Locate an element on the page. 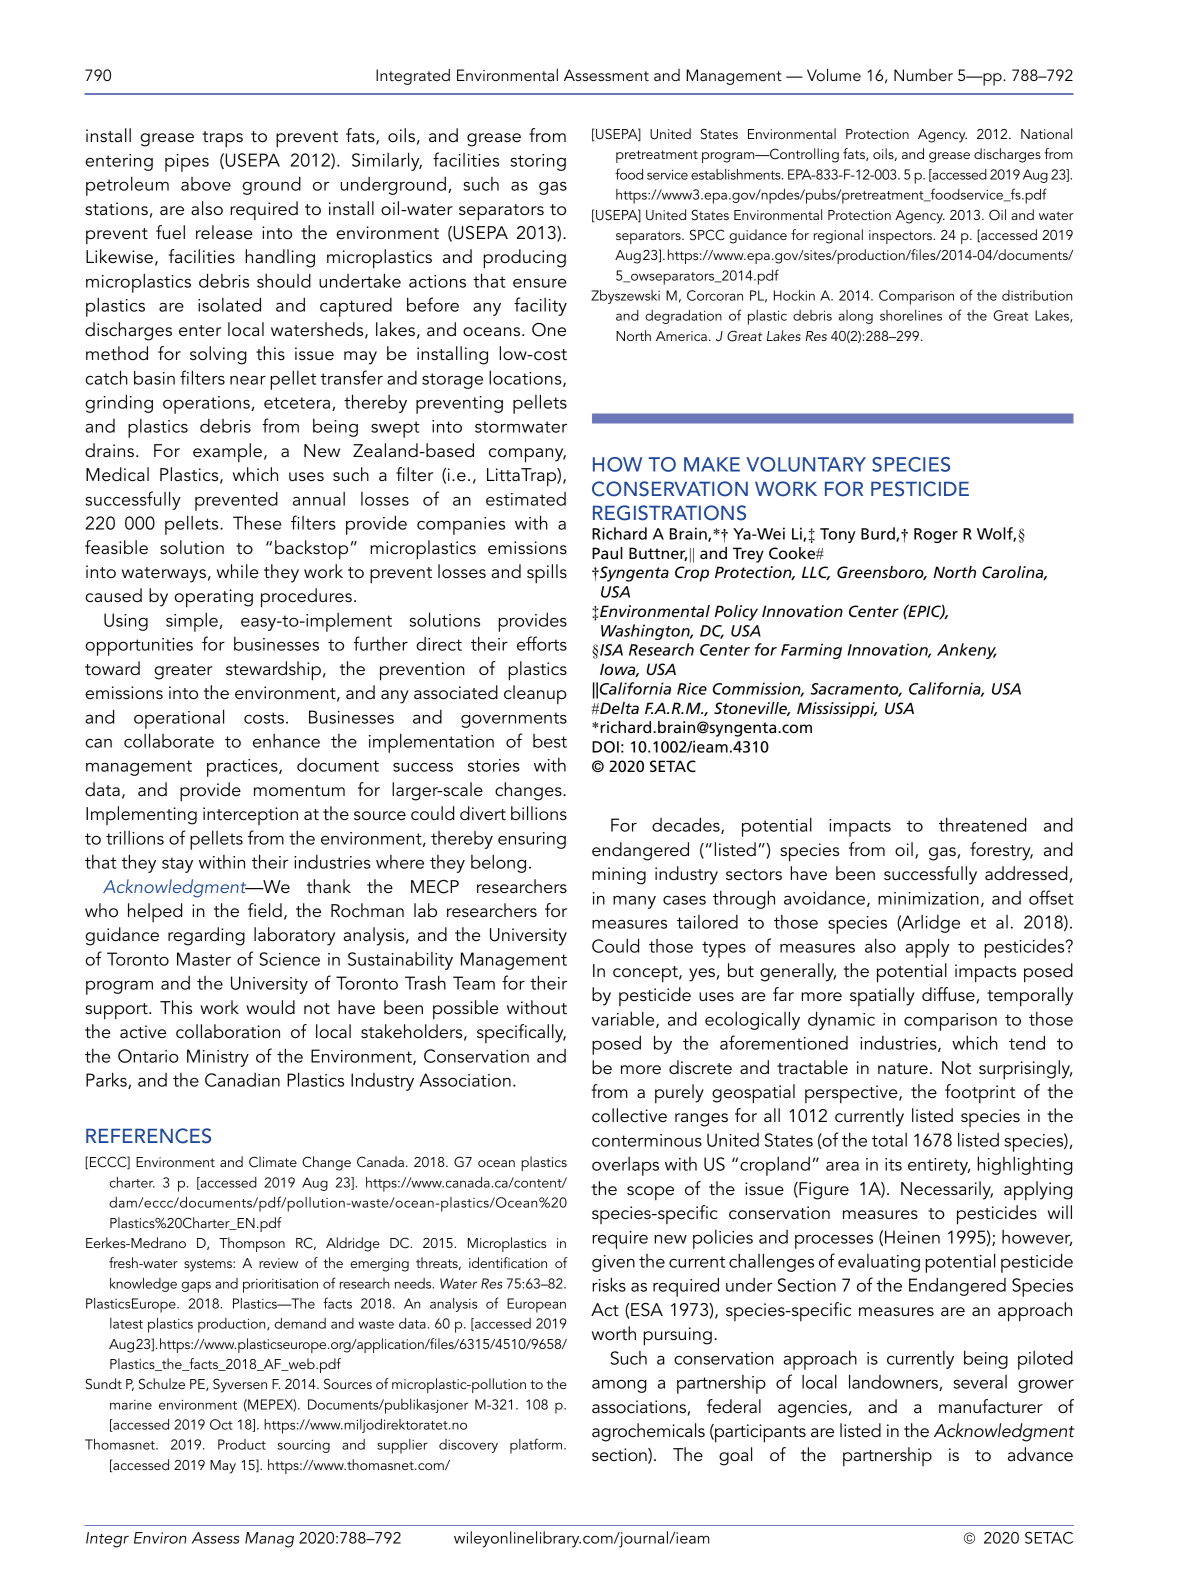  Oct is located at coordinates (221, 1424).
